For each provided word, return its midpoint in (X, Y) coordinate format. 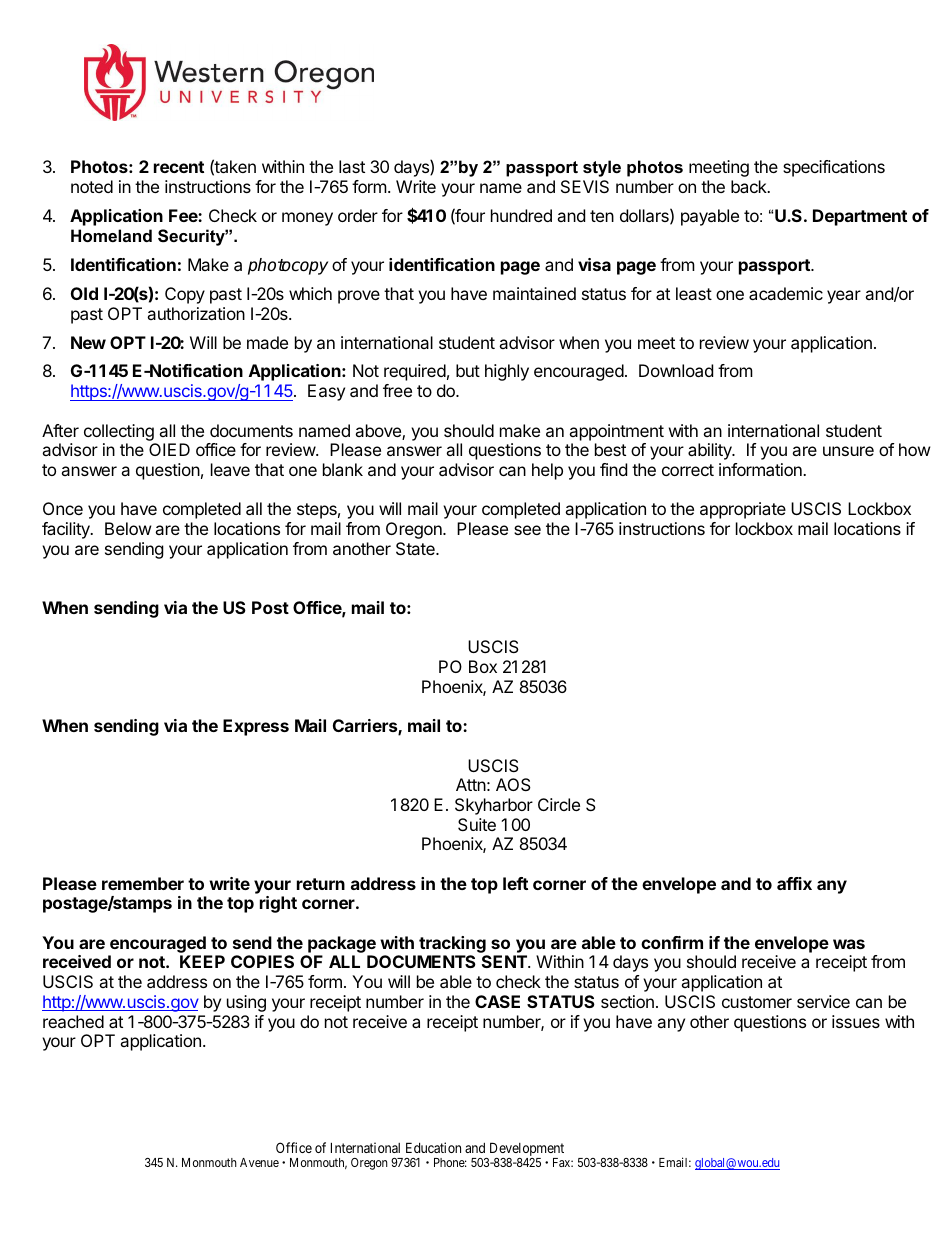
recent (179, 167)
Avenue (259, 1162)
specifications (834, 168)
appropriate (743, 510)
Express (256, 727)
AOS (513, 784)
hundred (521, 215)
